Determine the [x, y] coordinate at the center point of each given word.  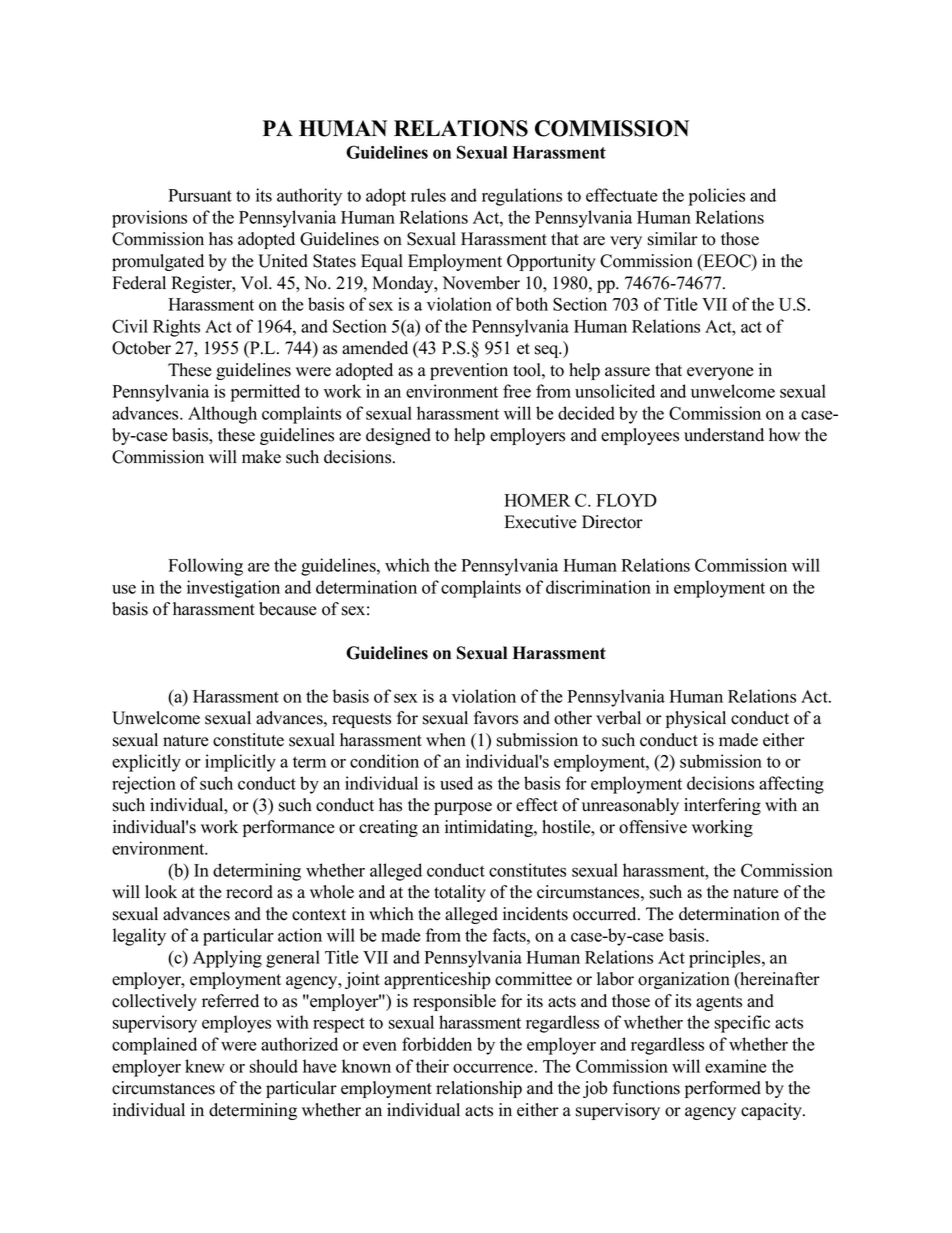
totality [460, 893]
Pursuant [200, 195]
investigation [233, 589]
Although [222, 415]
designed [398, 436]
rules [428, 195]
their [432, 1066]
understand [724, 435]
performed [723, 1089]
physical [696, 719]
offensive [653, 827]
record [249, 892]
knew [205, 1066]
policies [717, 197]
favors [496, 718]
